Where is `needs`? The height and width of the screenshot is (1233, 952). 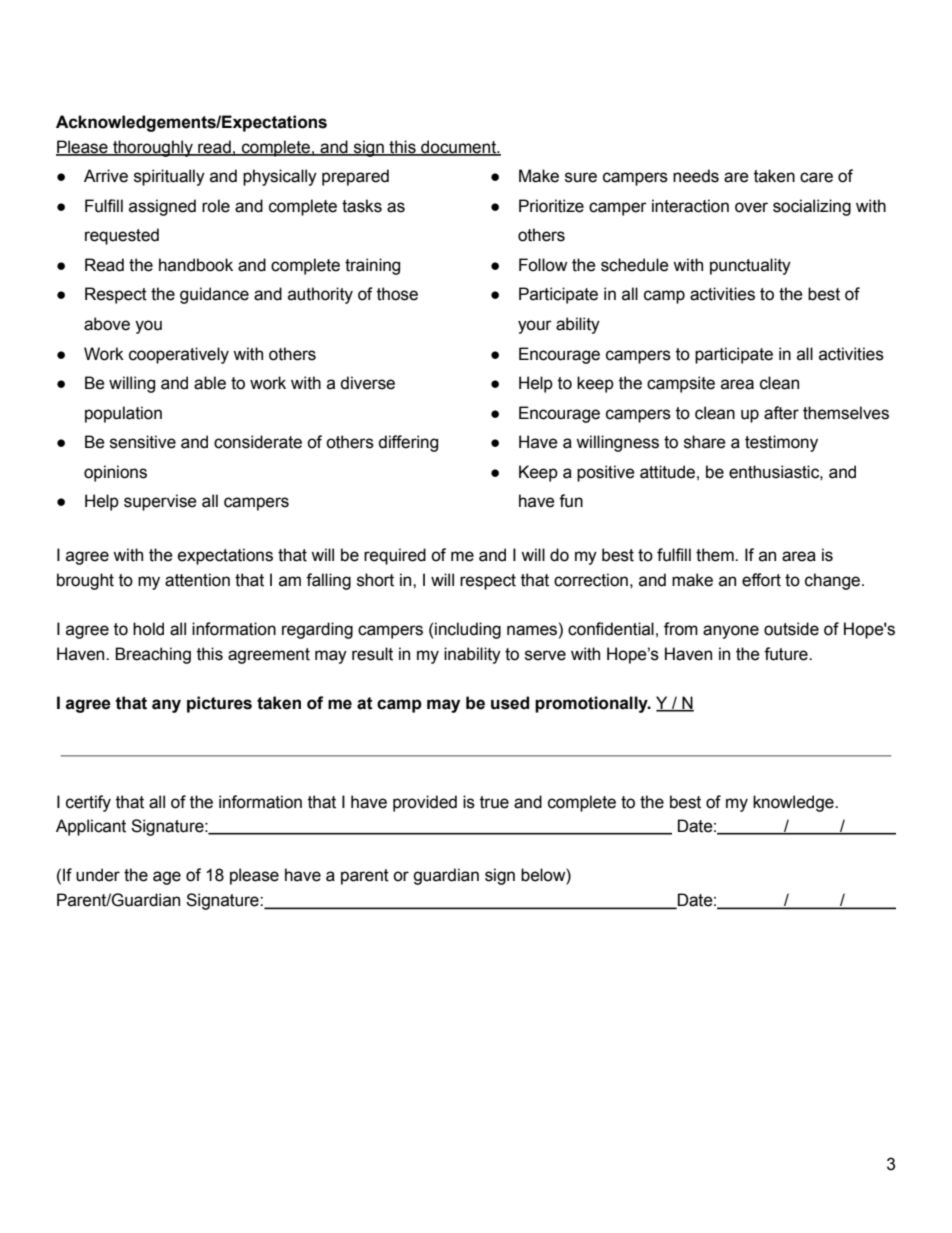
needs is located at coordinates (696, 176).
